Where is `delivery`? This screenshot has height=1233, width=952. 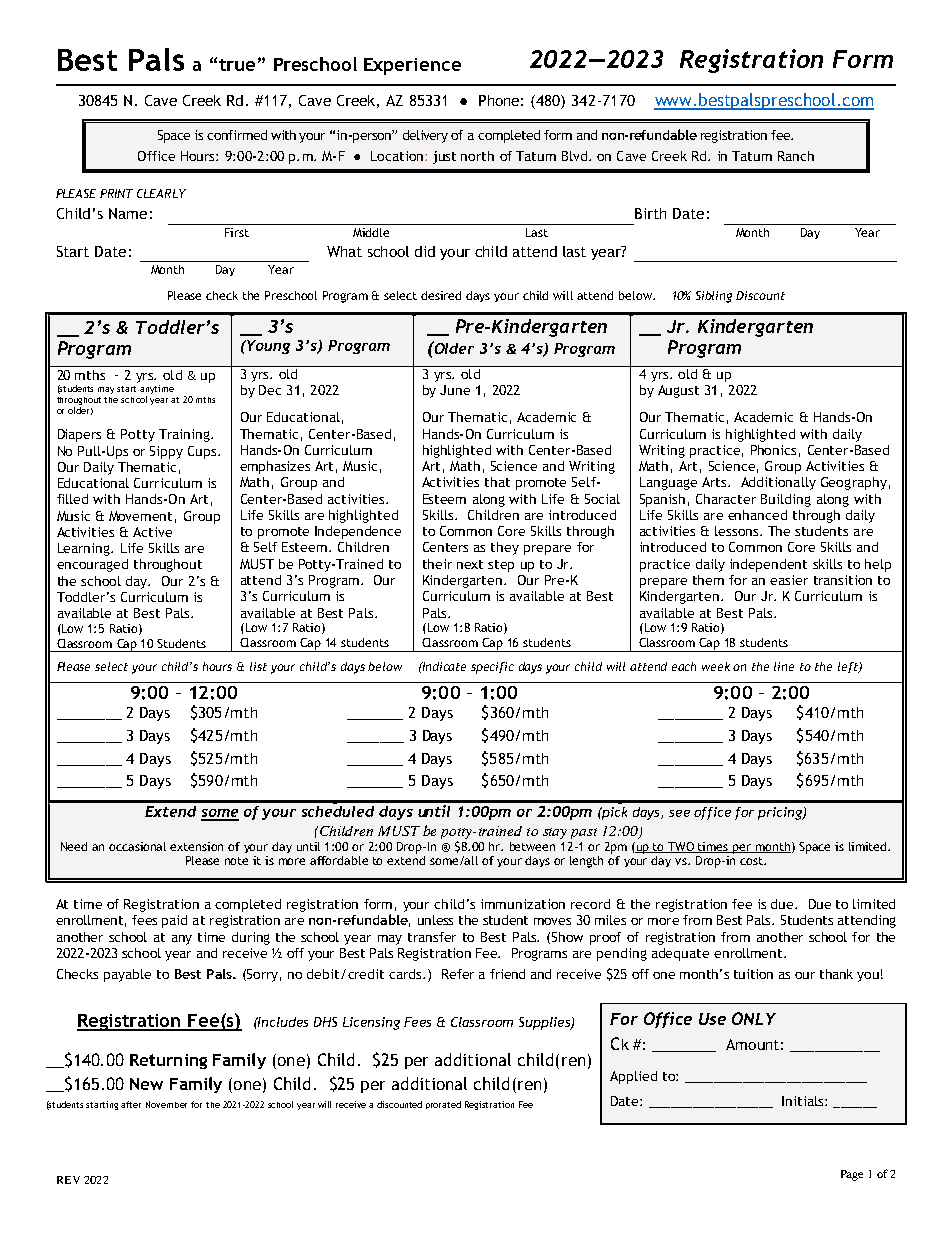
delivery is located at coordinates (425, 136).
